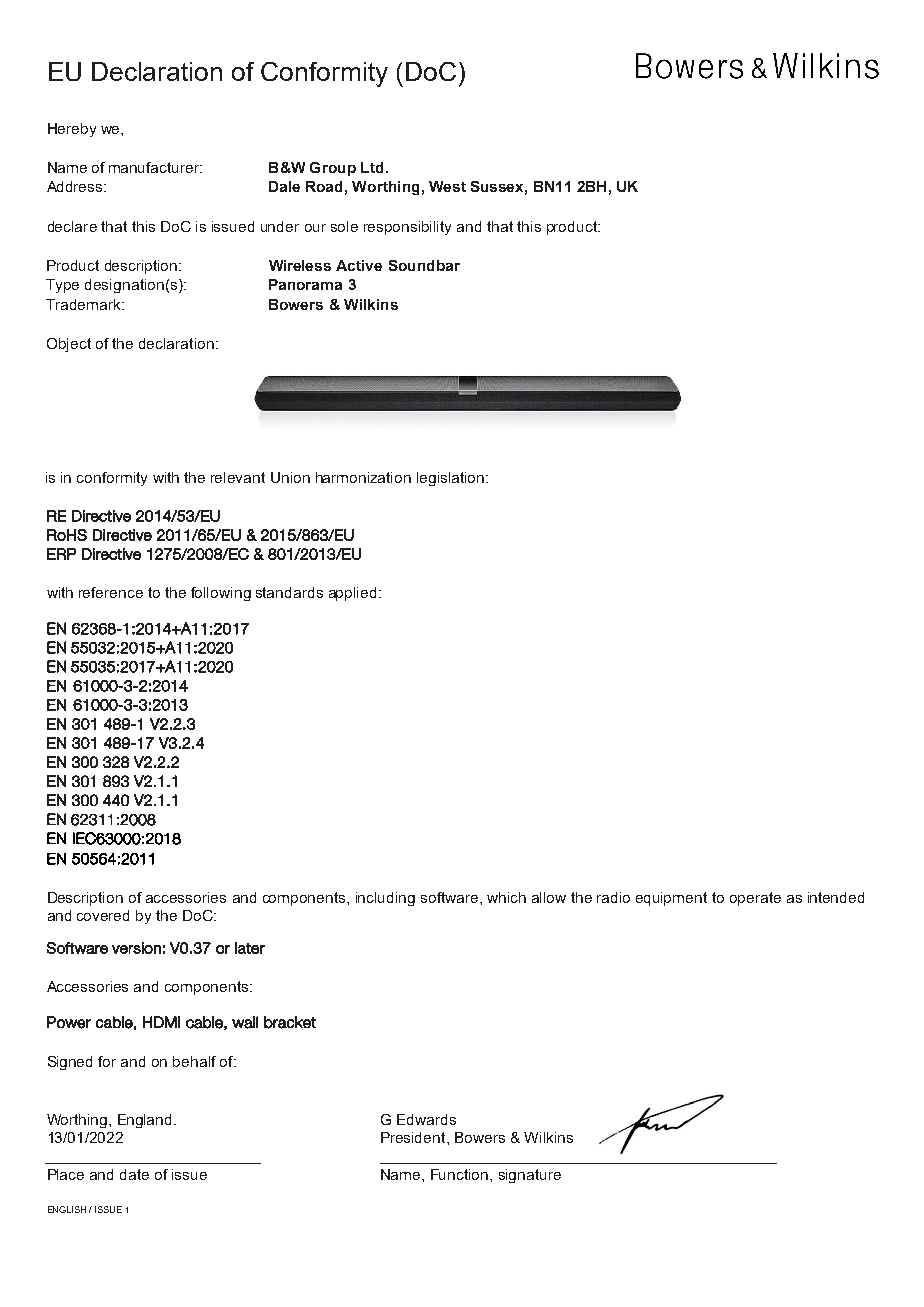  I want to click on date, so click(134, 1174).
